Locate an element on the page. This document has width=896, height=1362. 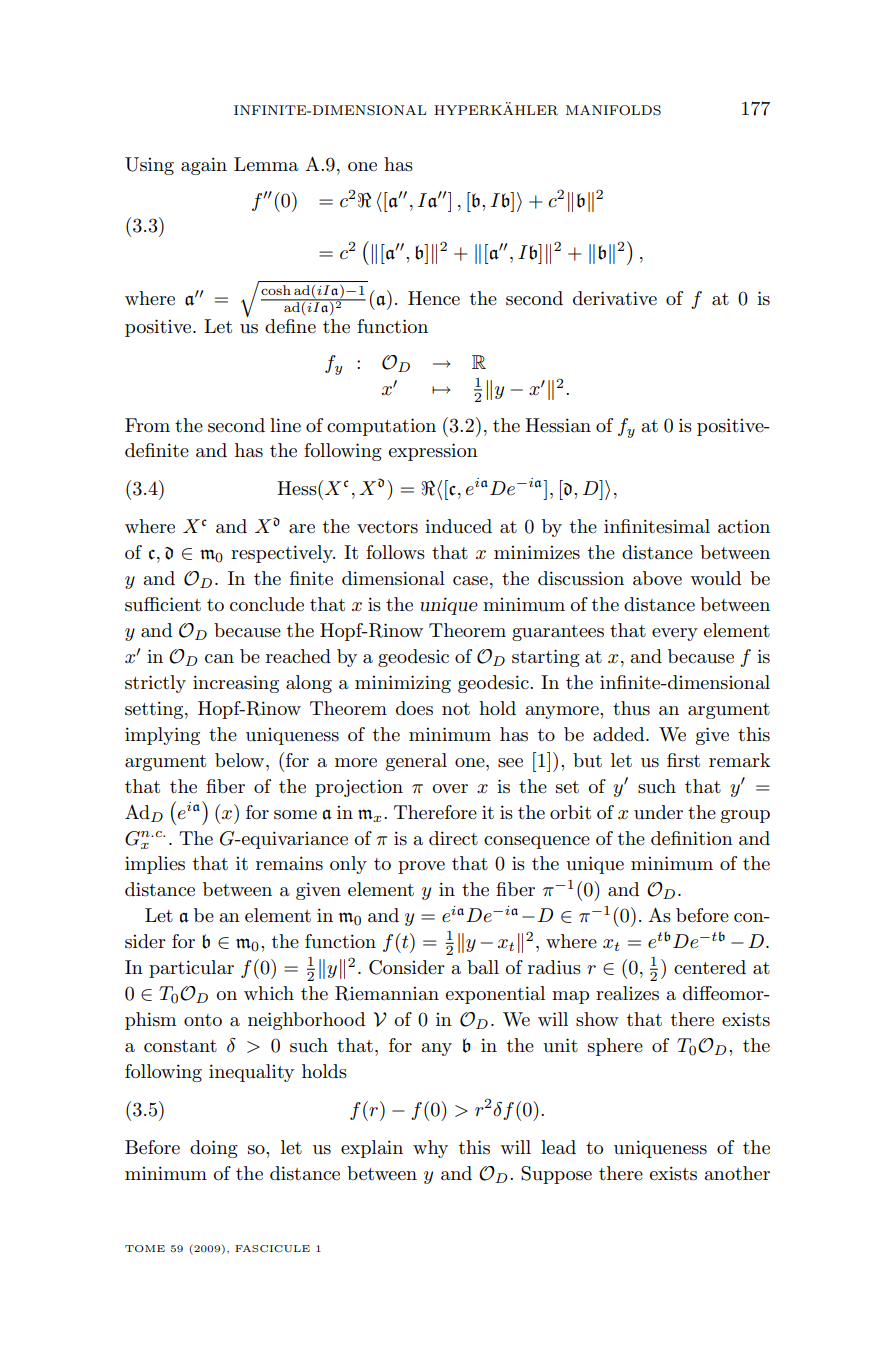
increasing is located at coordinates (236, 684).
